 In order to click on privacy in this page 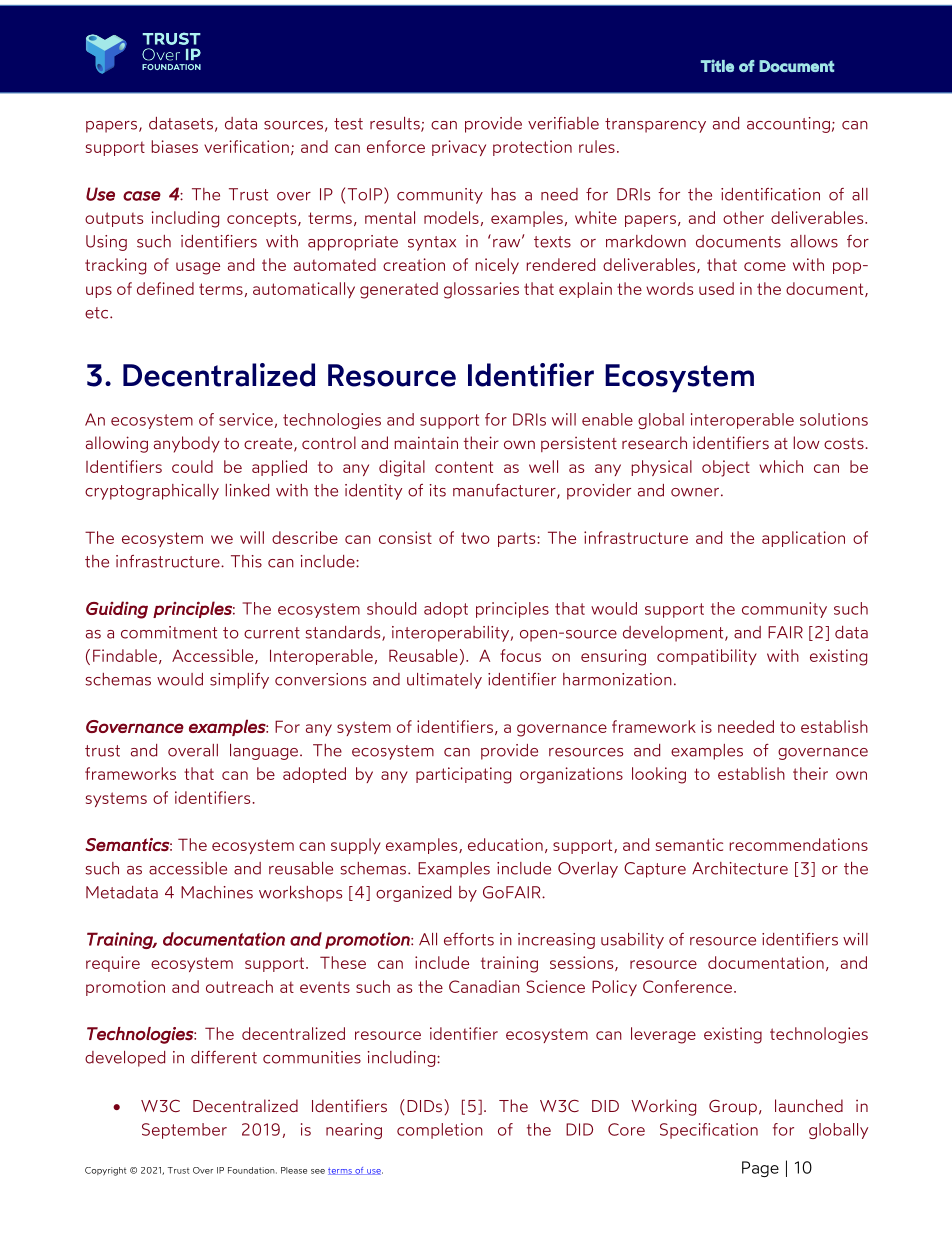, I will do `click(459, 148)`.
